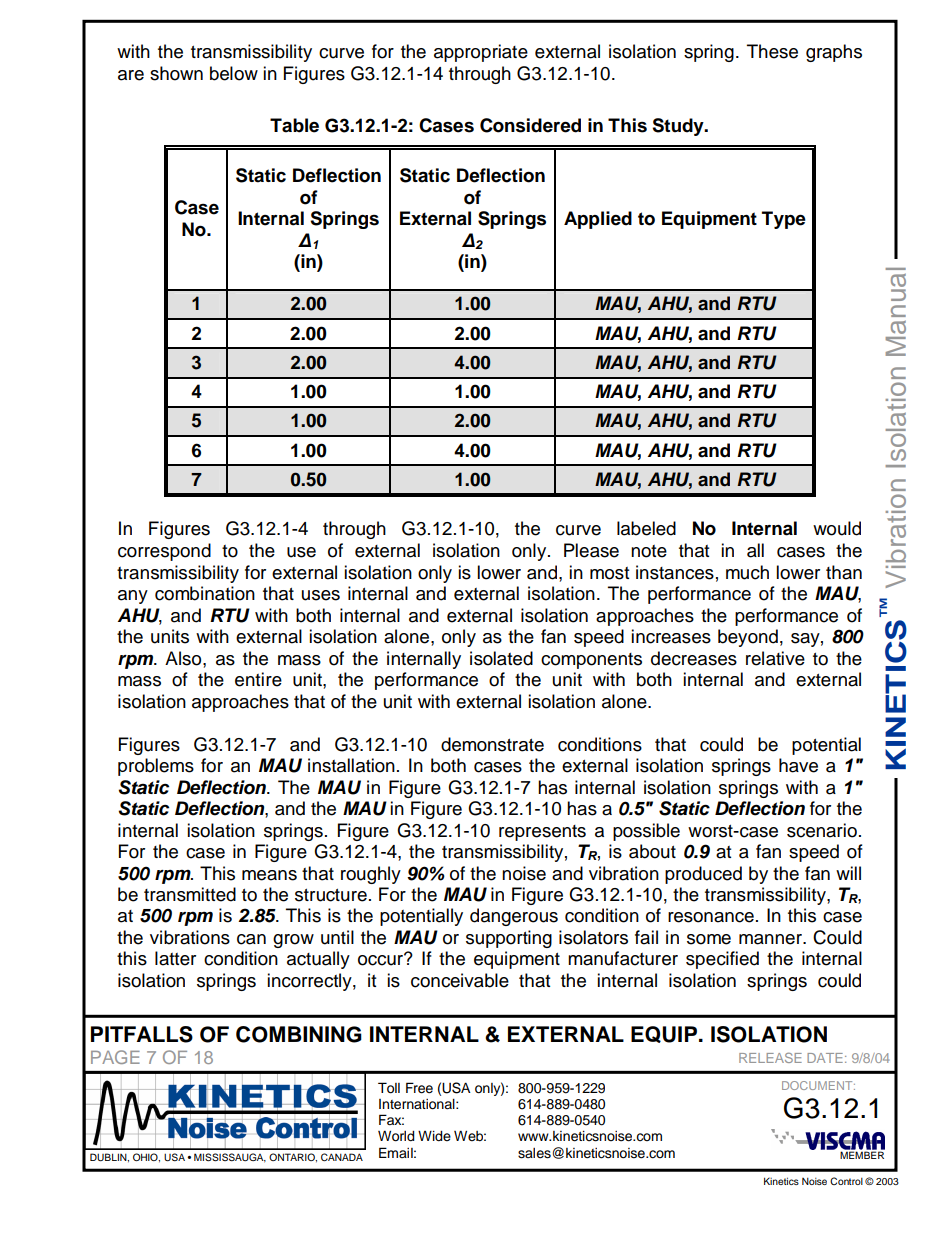 The image size is (952, 1233). What do you see at coordinates (772, 51) in the screenshot?
I see `These` at bounding box center [772, 51].
